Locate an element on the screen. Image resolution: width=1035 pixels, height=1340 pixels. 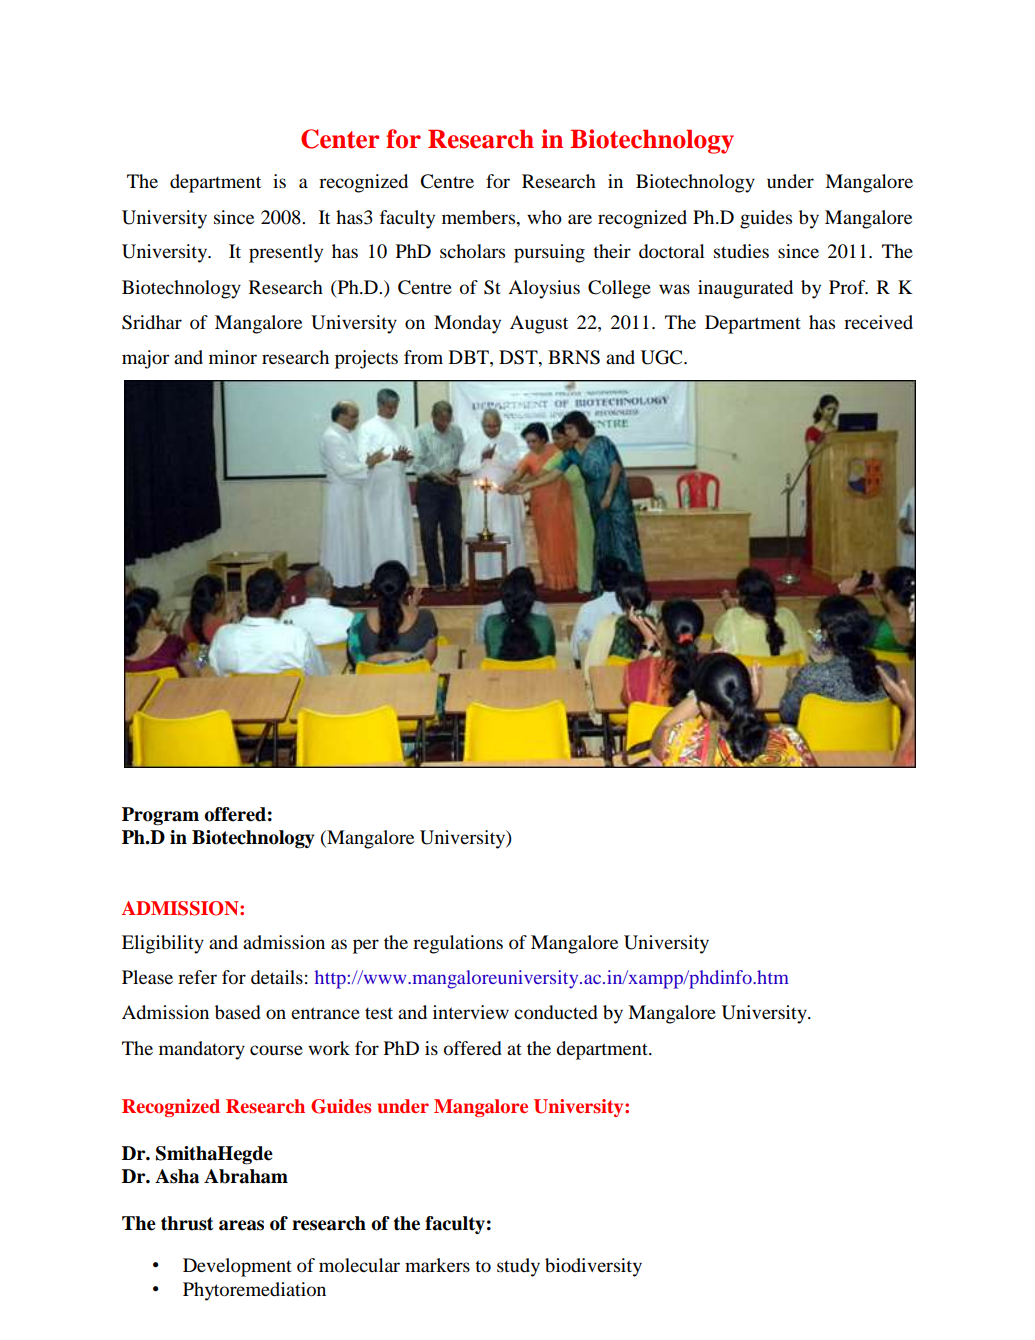
DST is located at coordinates (519, 357).
